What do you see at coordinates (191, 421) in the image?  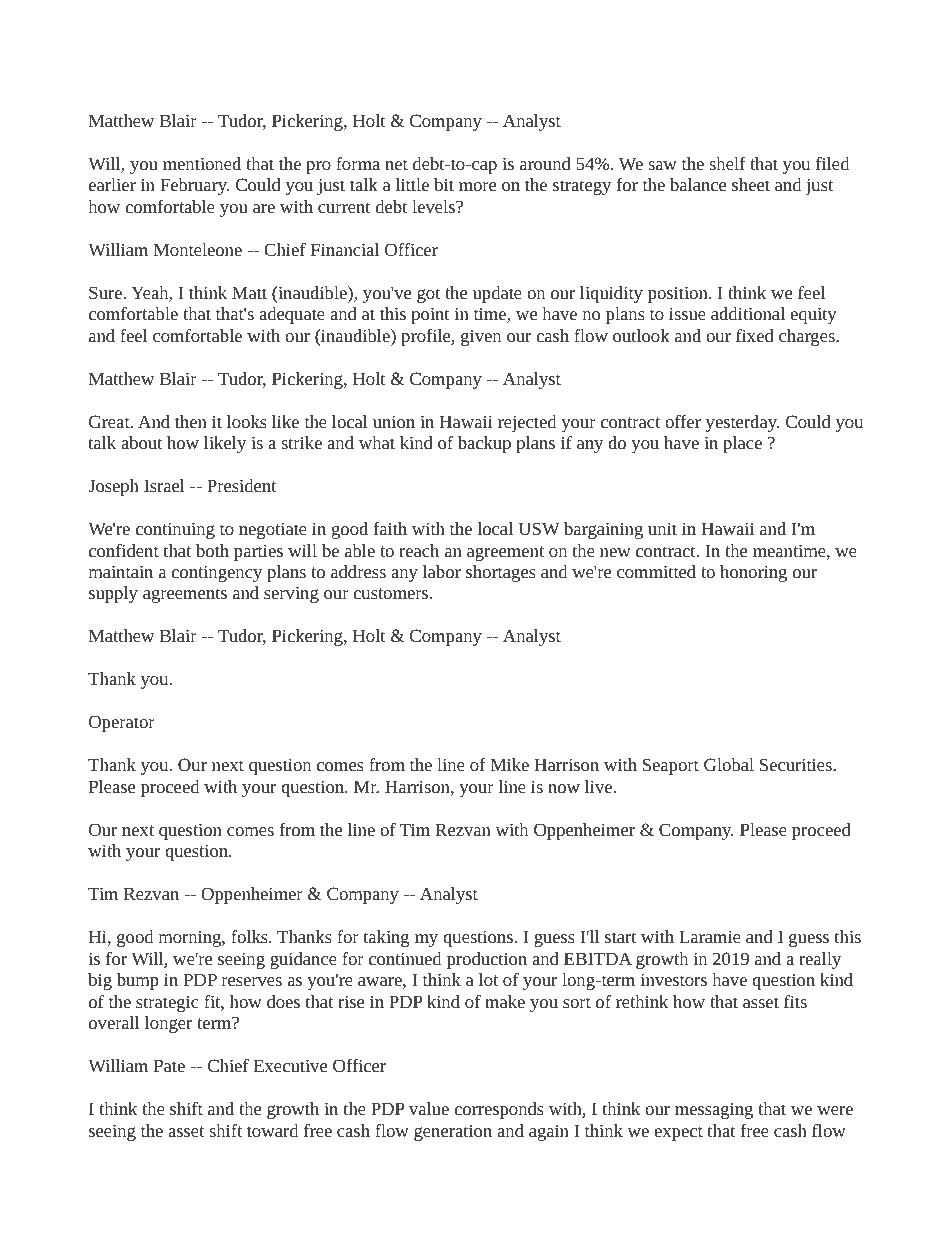 I see `then` at bounding box center [191, 421].
